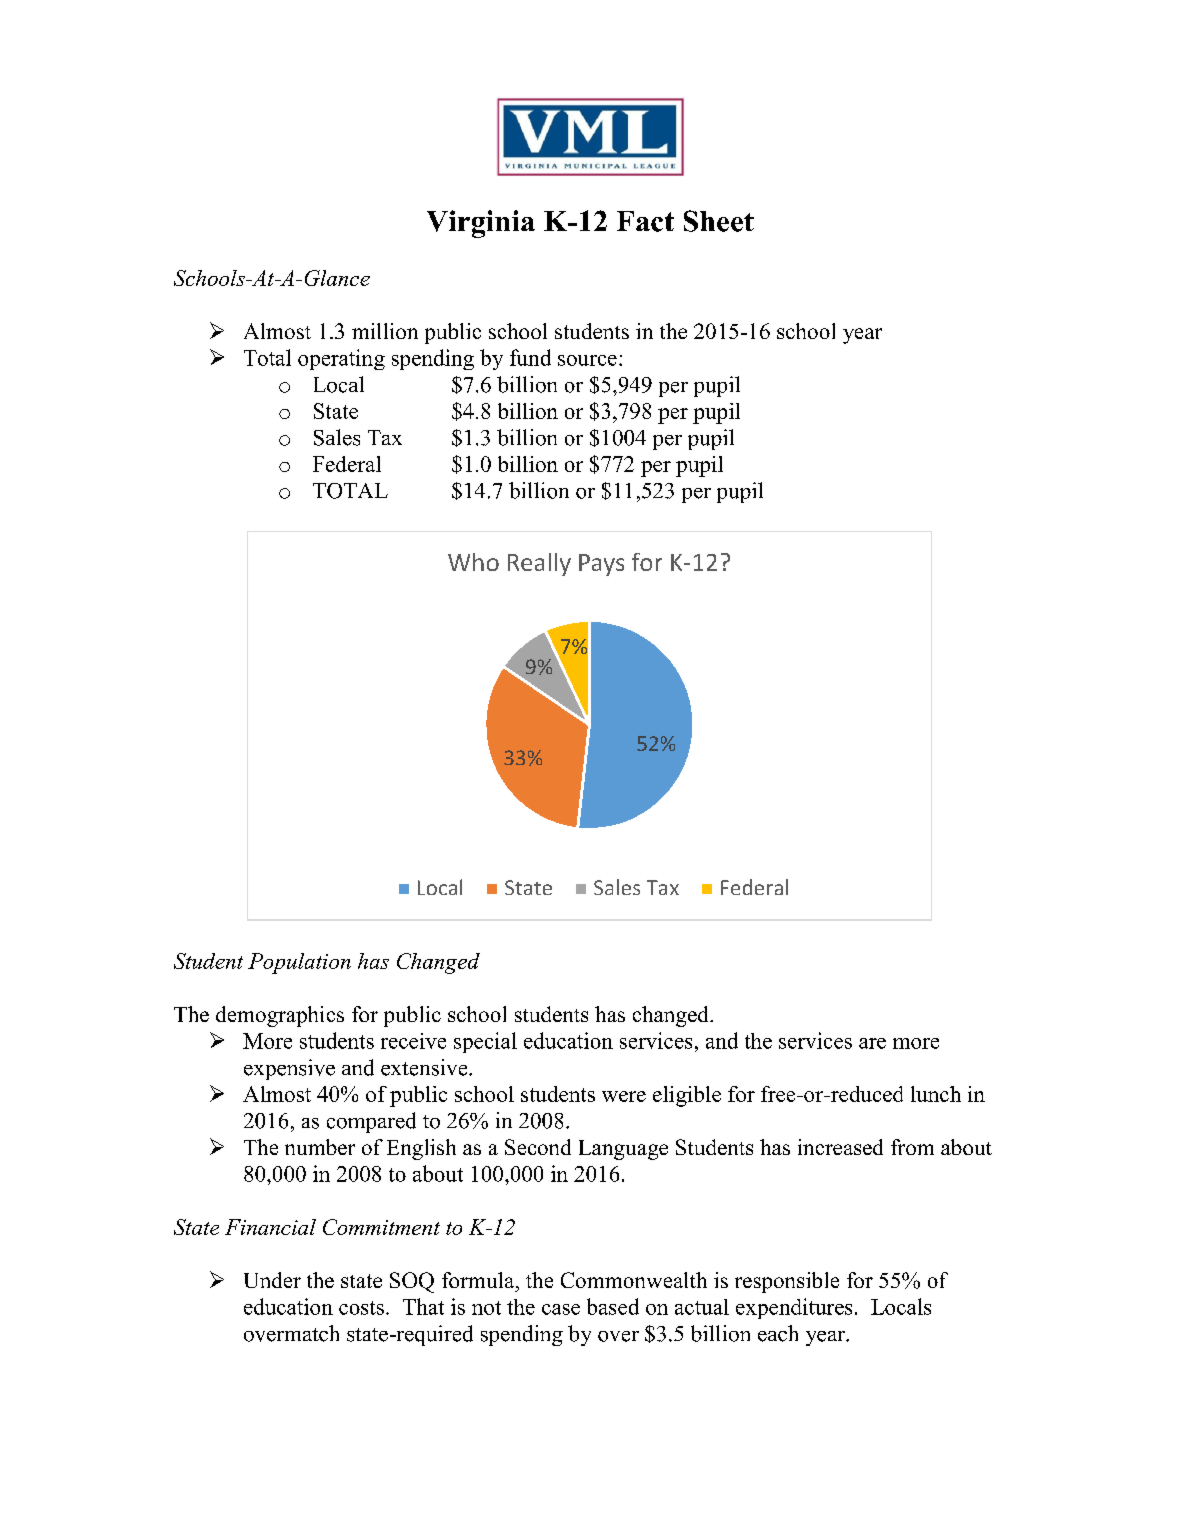 The height and width of the screenshot is (1527, 1180). I want to click on special, so click(485, 1042).
